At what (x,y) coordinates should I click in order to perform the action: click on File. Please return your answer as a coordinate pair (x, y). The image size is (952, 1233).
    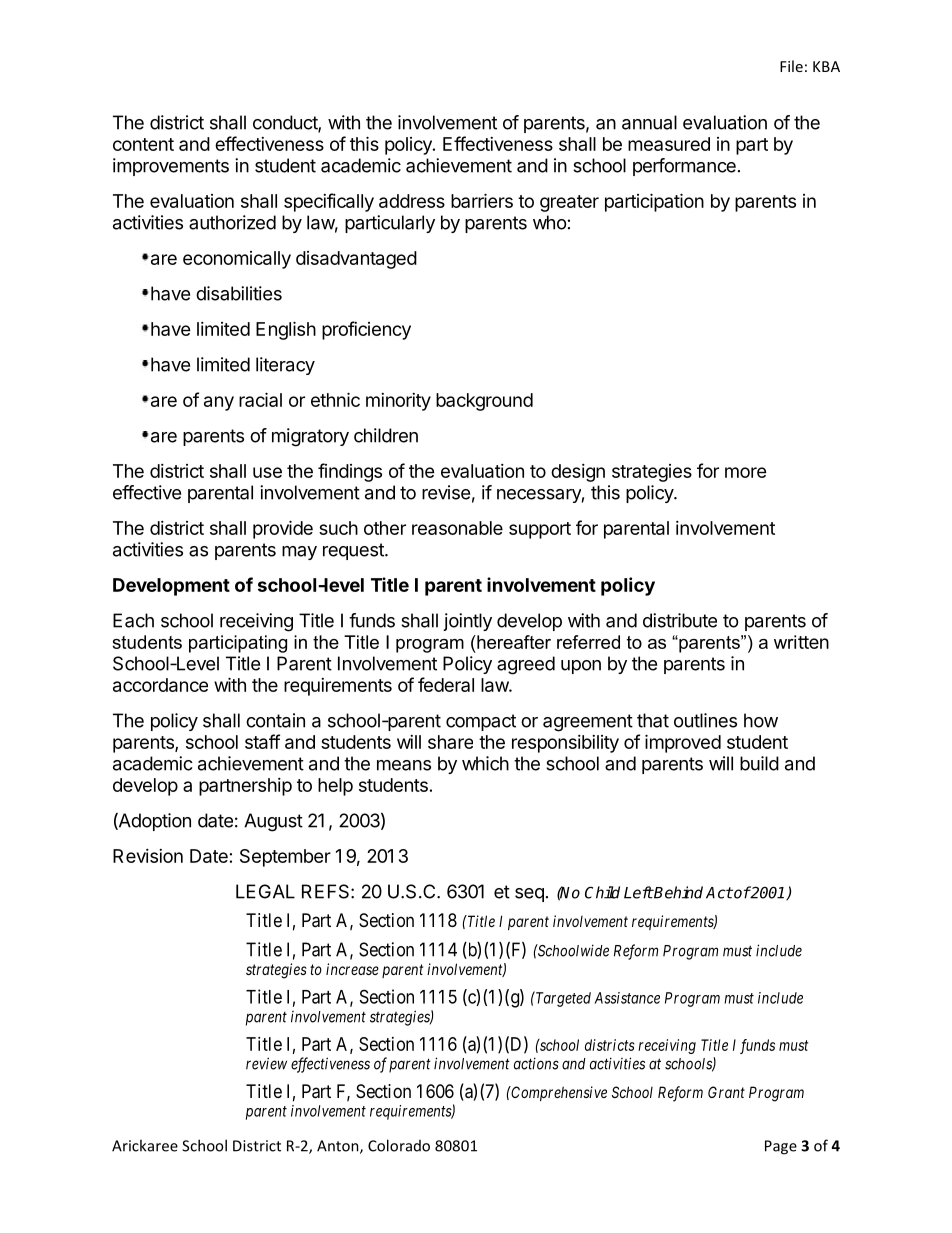
    Looking at the image, I should click on (791, 66).
